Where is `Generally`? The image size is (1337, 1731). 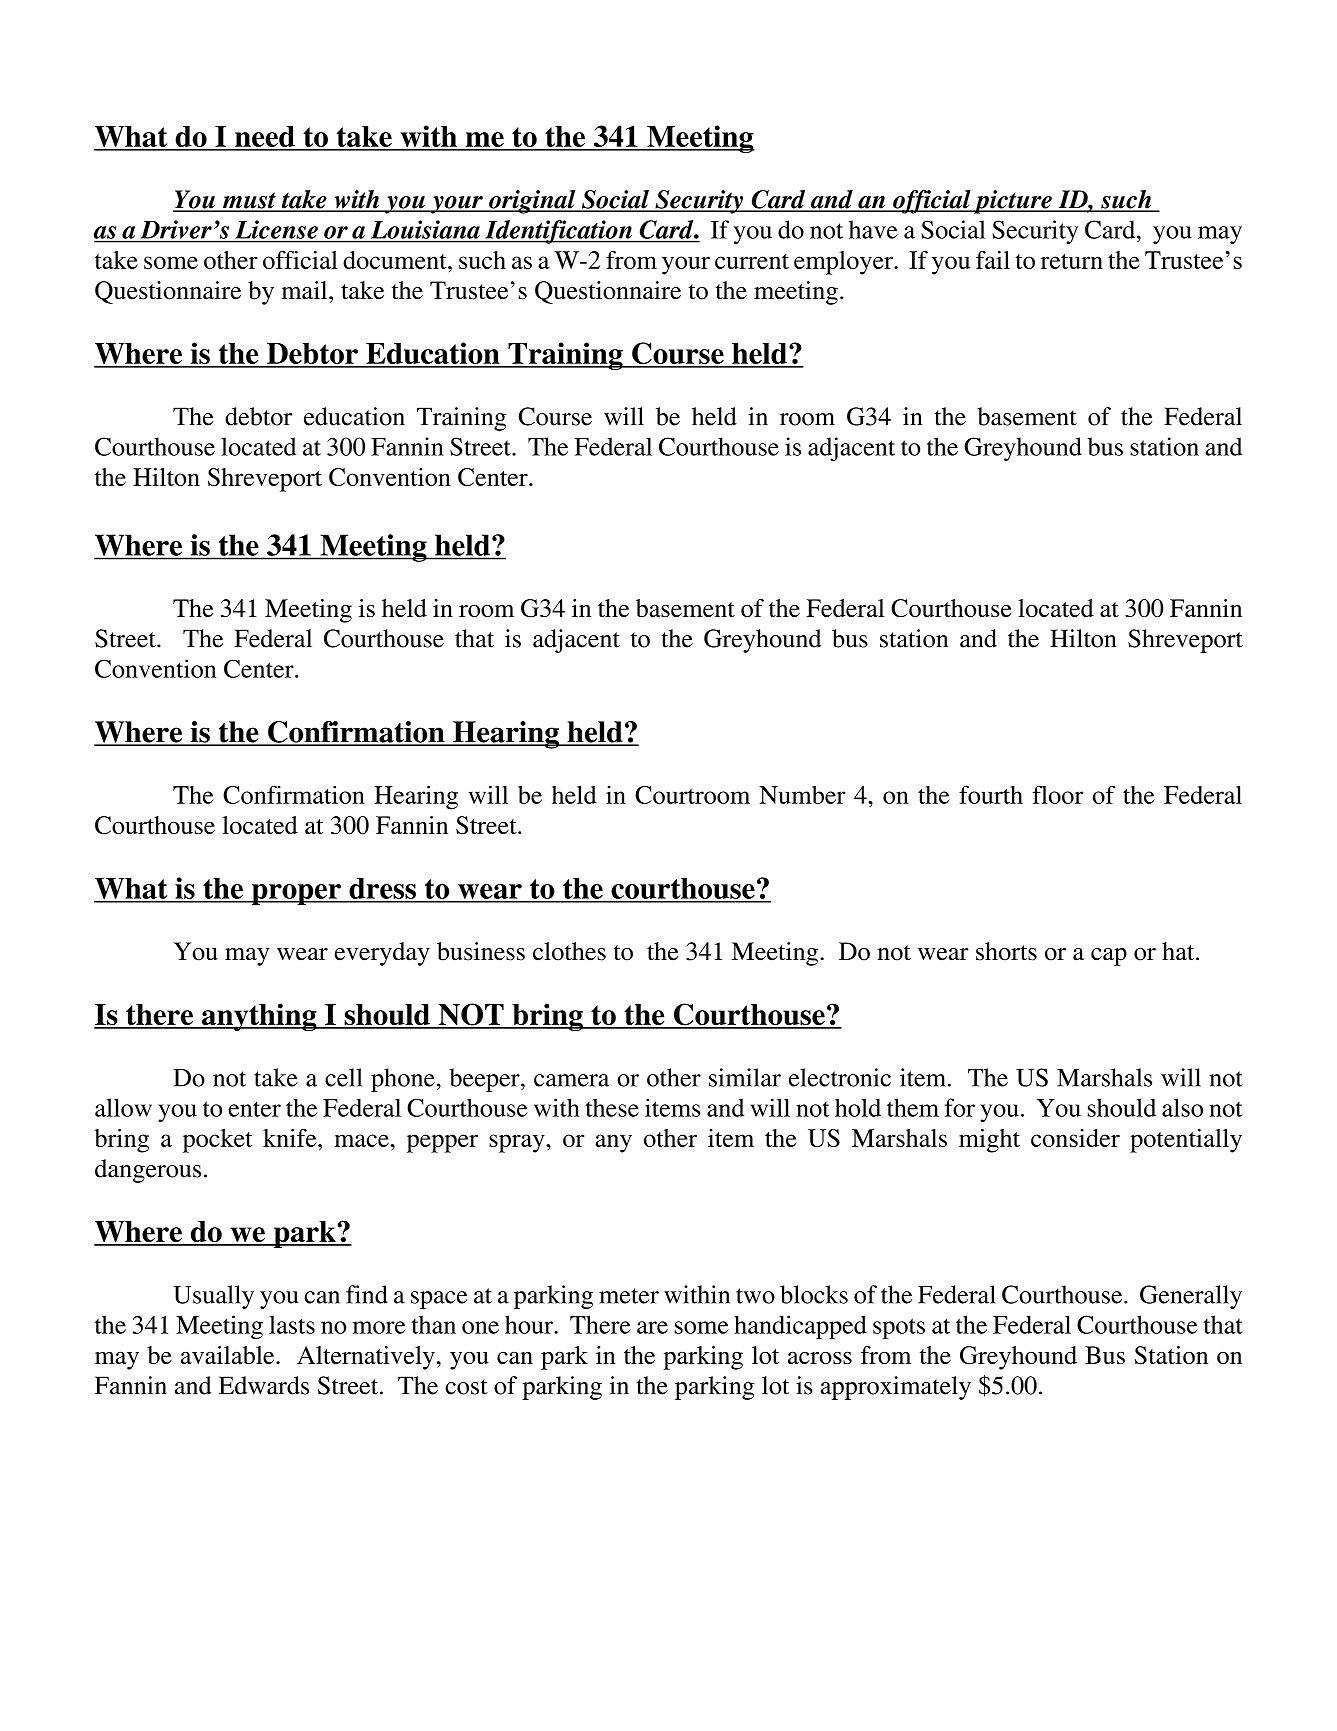 Generally is located at coordinates (1191, 1297).
